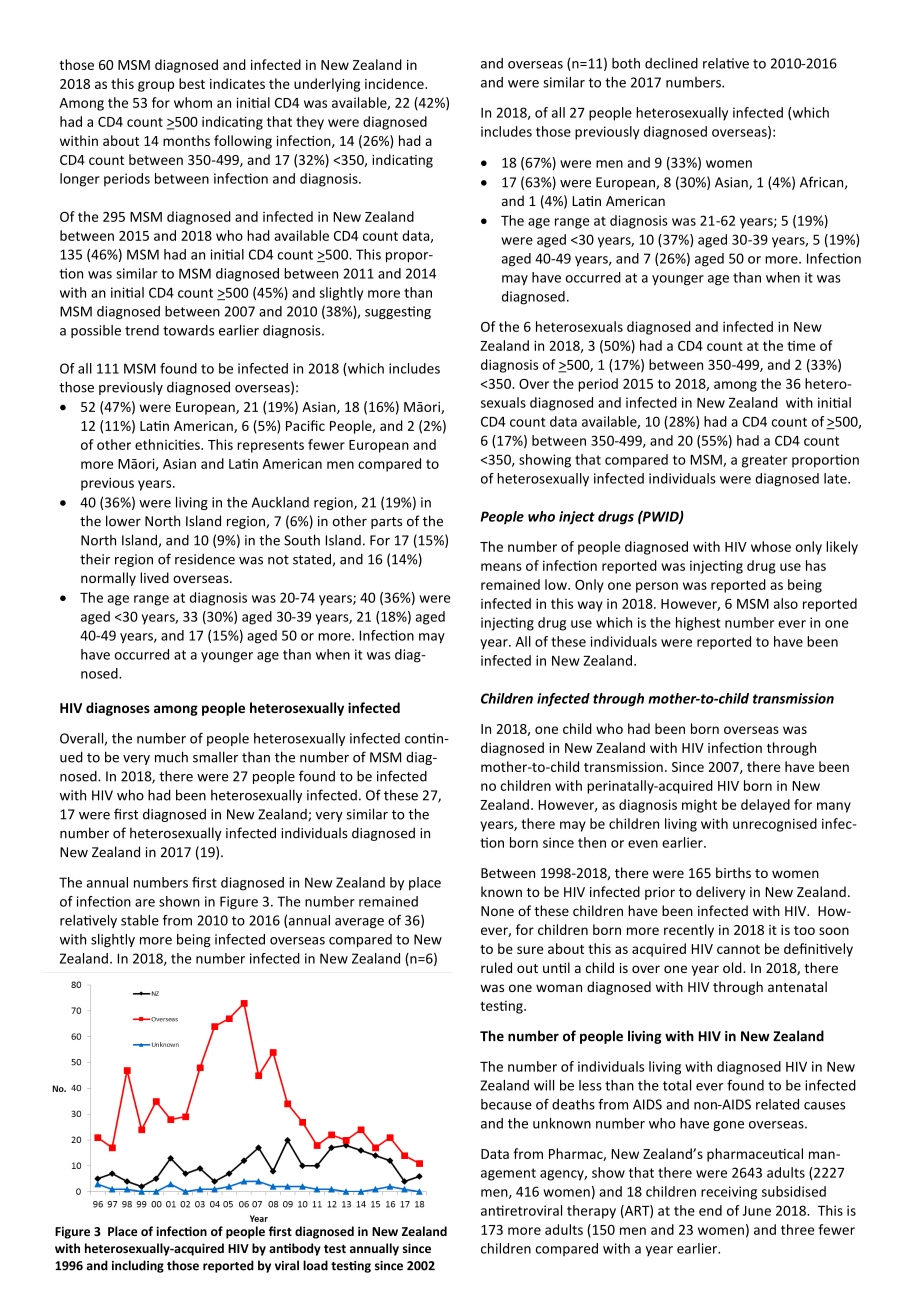 The width and height of the image is (924, 1308). I want to click on then, so click(592, 842).
